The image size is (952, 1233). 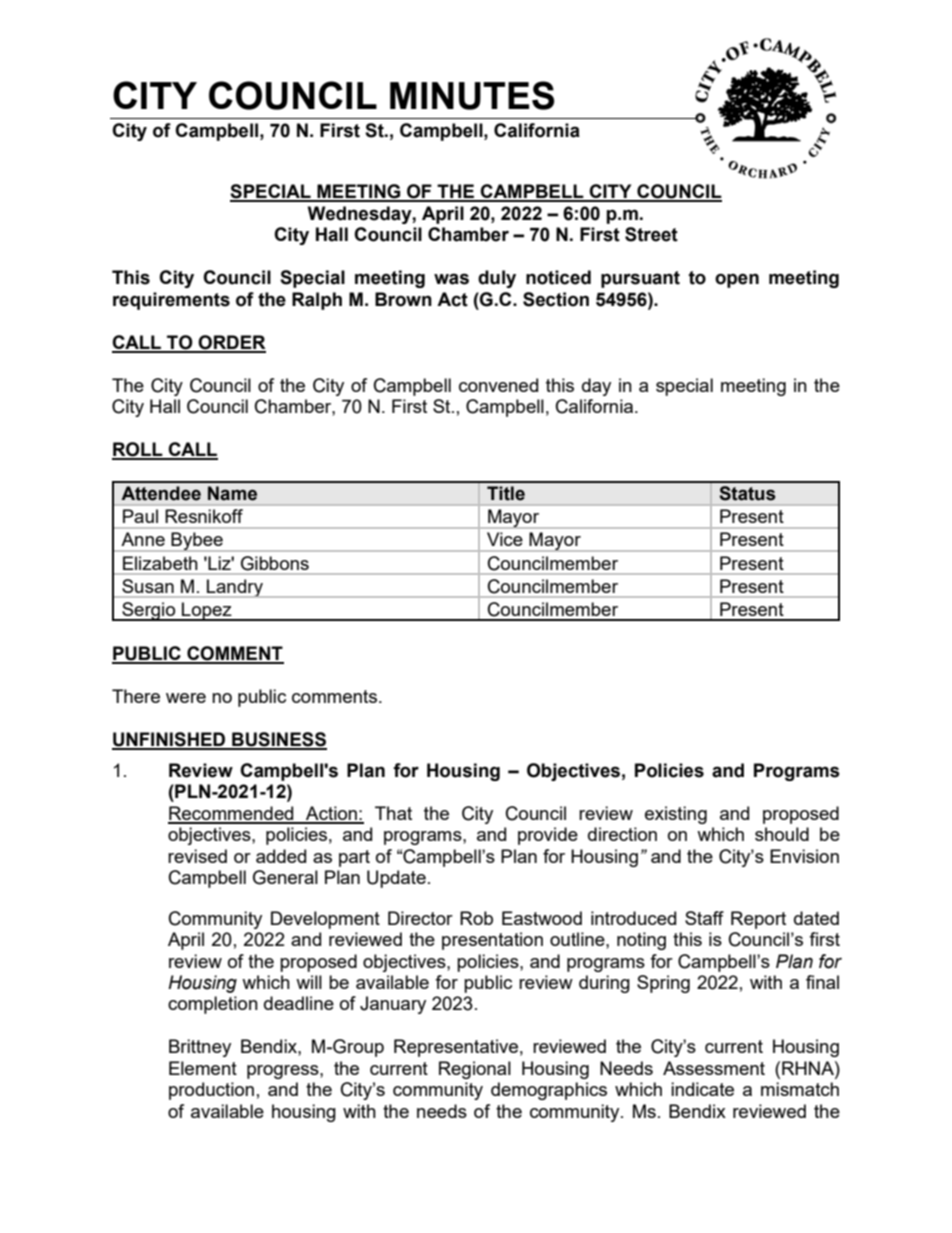 I want to click on Ralph, so click(x=317, y=301).
